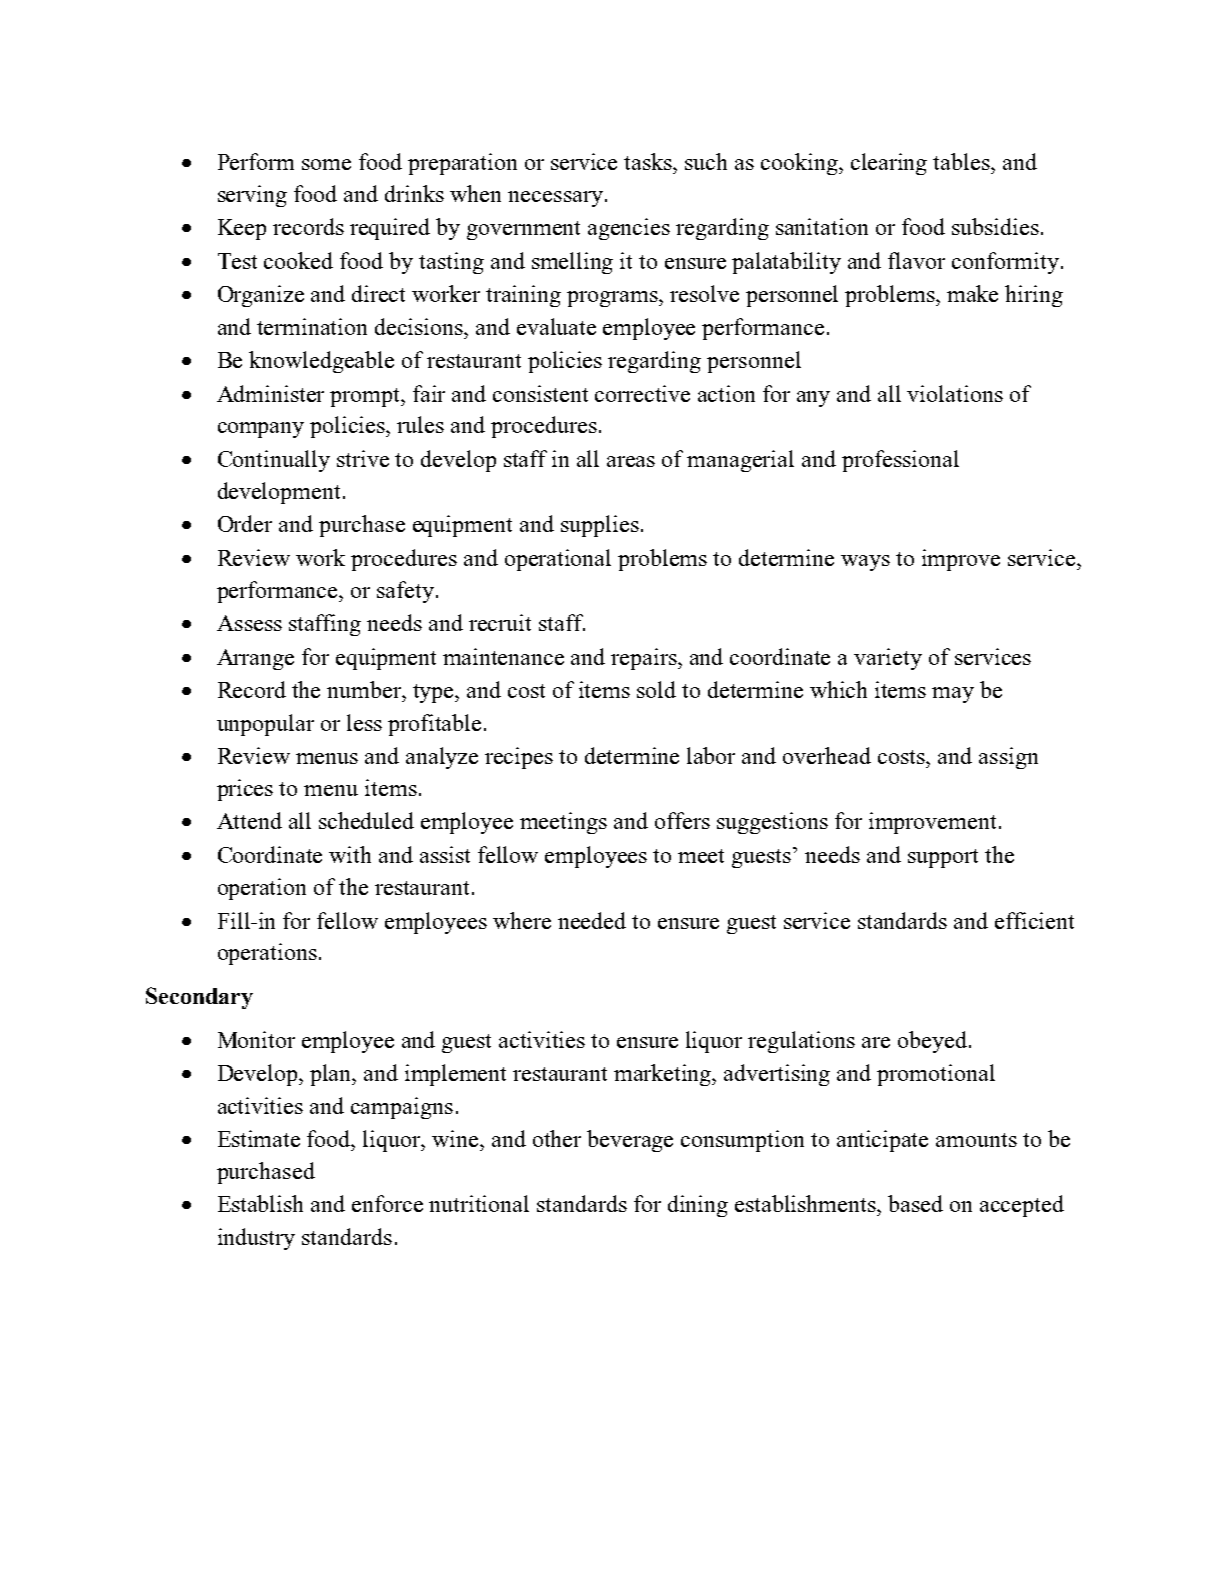  Describe the element at coordinates (256, 1239) in the screenshot. I see `industry` at that location.
